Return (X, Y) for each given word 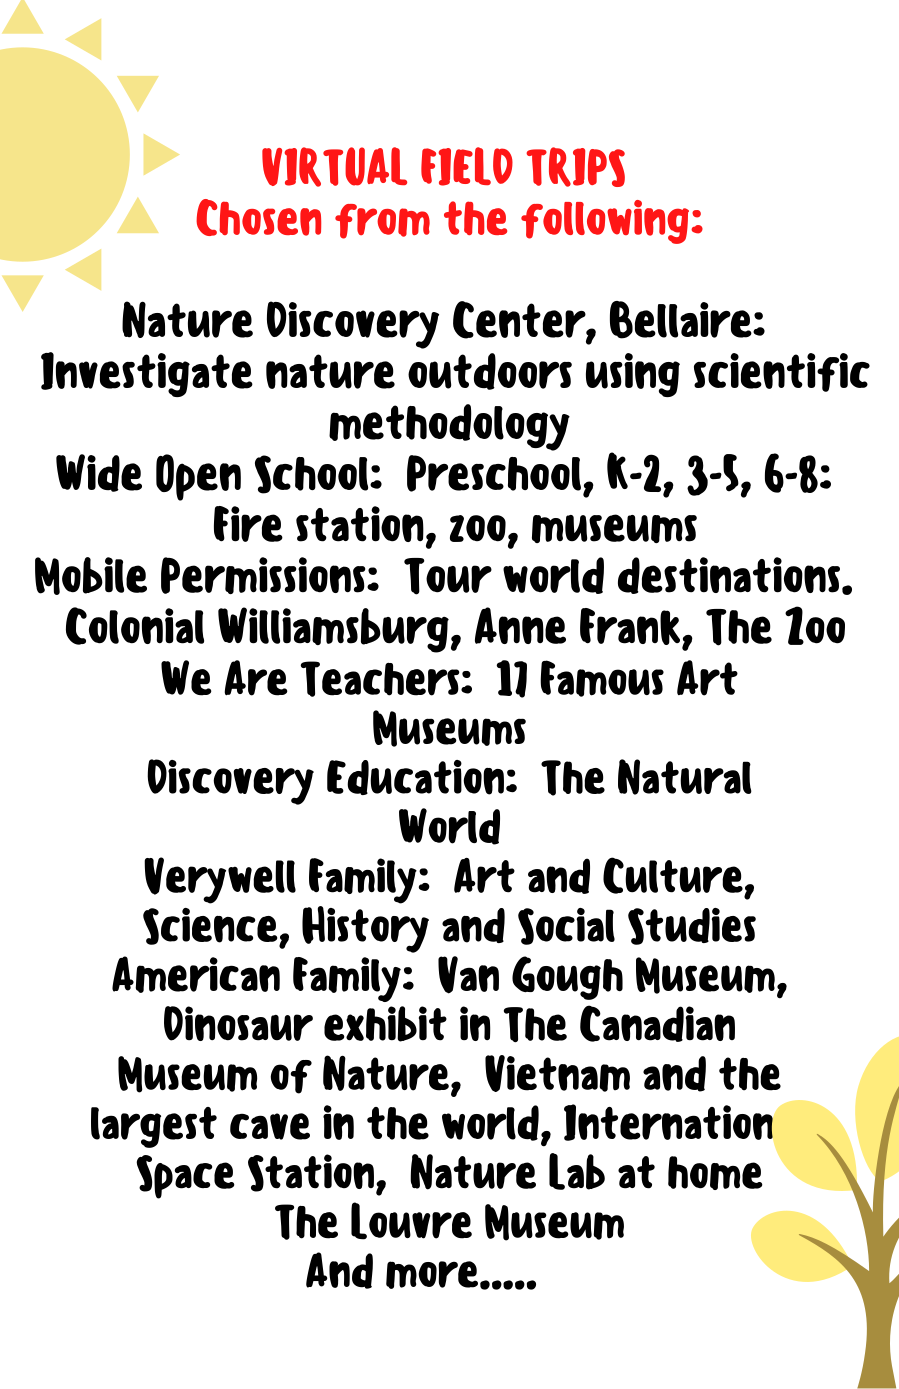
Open (198, 477)
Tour (448, 576)
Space (185, 1177)
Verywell (220, 880)
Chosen (258, 217)
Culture (674, 876)
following (606, 222)
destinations (729, 575)
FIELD (467, 166)
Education (415, 777)
